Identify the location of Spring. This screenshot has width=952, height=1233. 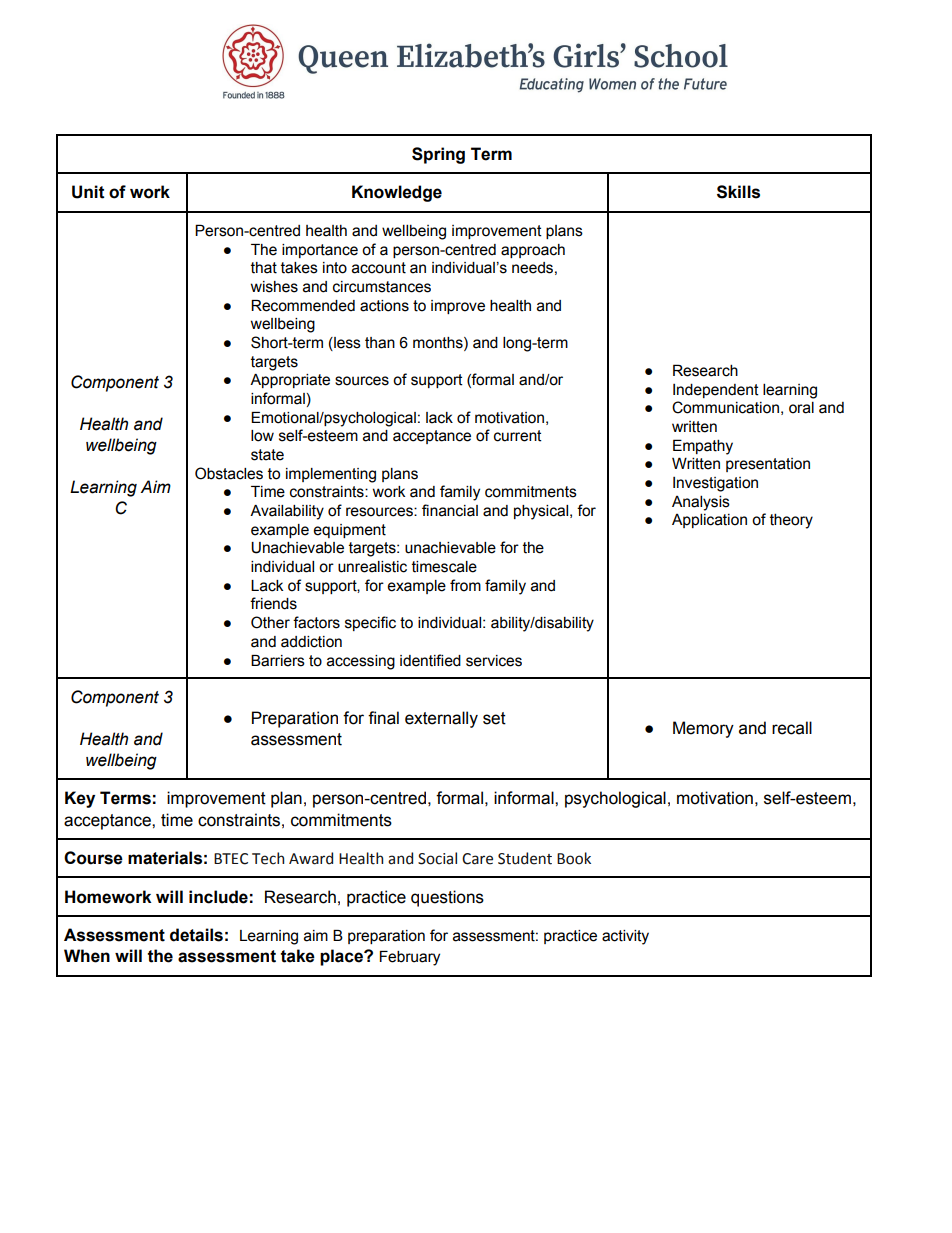
(438, 155).
